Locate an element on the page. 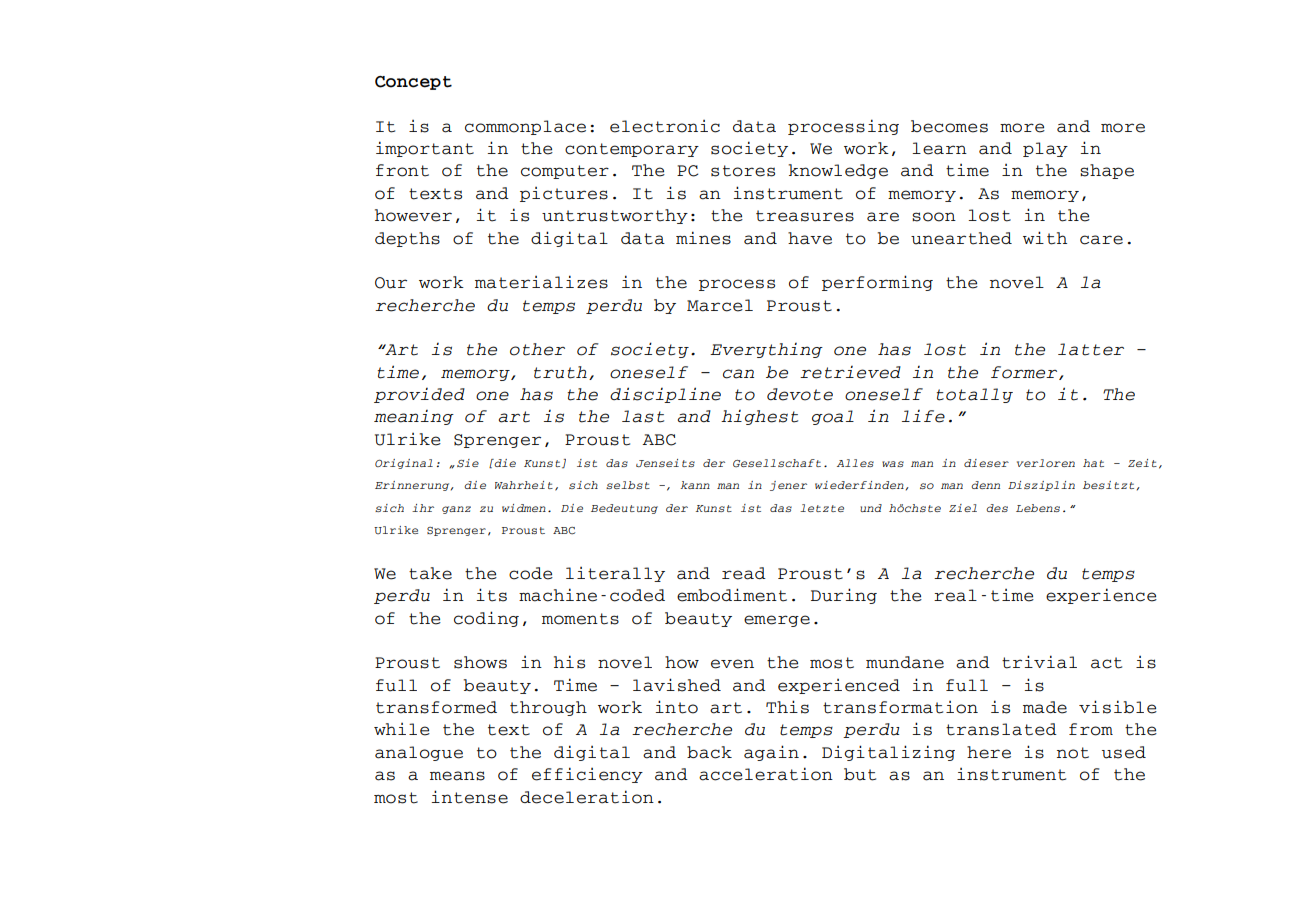 The height and width of the image is (924, 1308). not is located at coordinates (1073, 753).
